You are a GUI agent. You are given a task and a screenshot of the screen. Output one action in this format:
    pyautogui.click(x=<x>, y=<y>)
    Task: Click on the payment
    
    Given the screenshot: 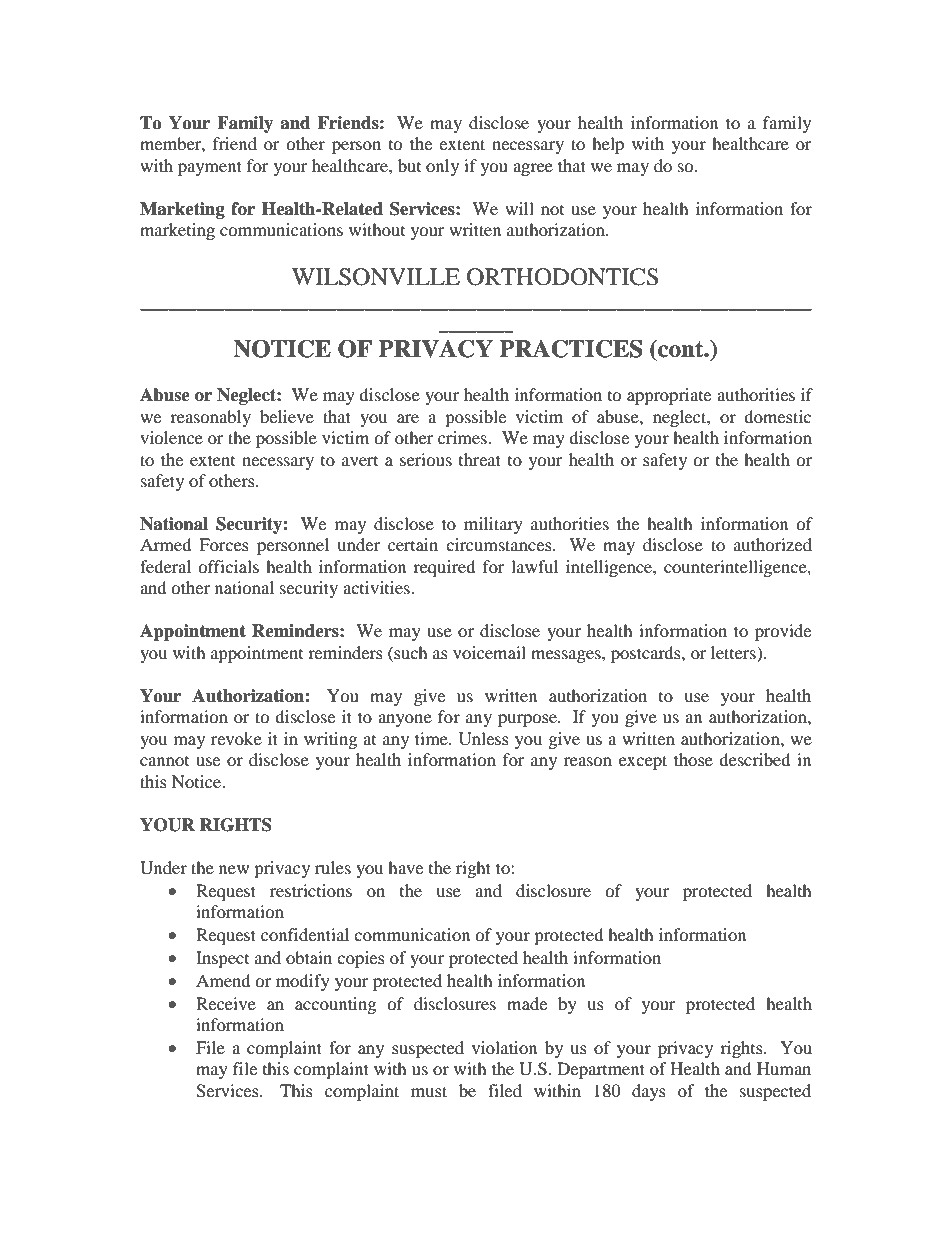 What is the action you would take?
    pyautogui.click(x=210, y=168)
